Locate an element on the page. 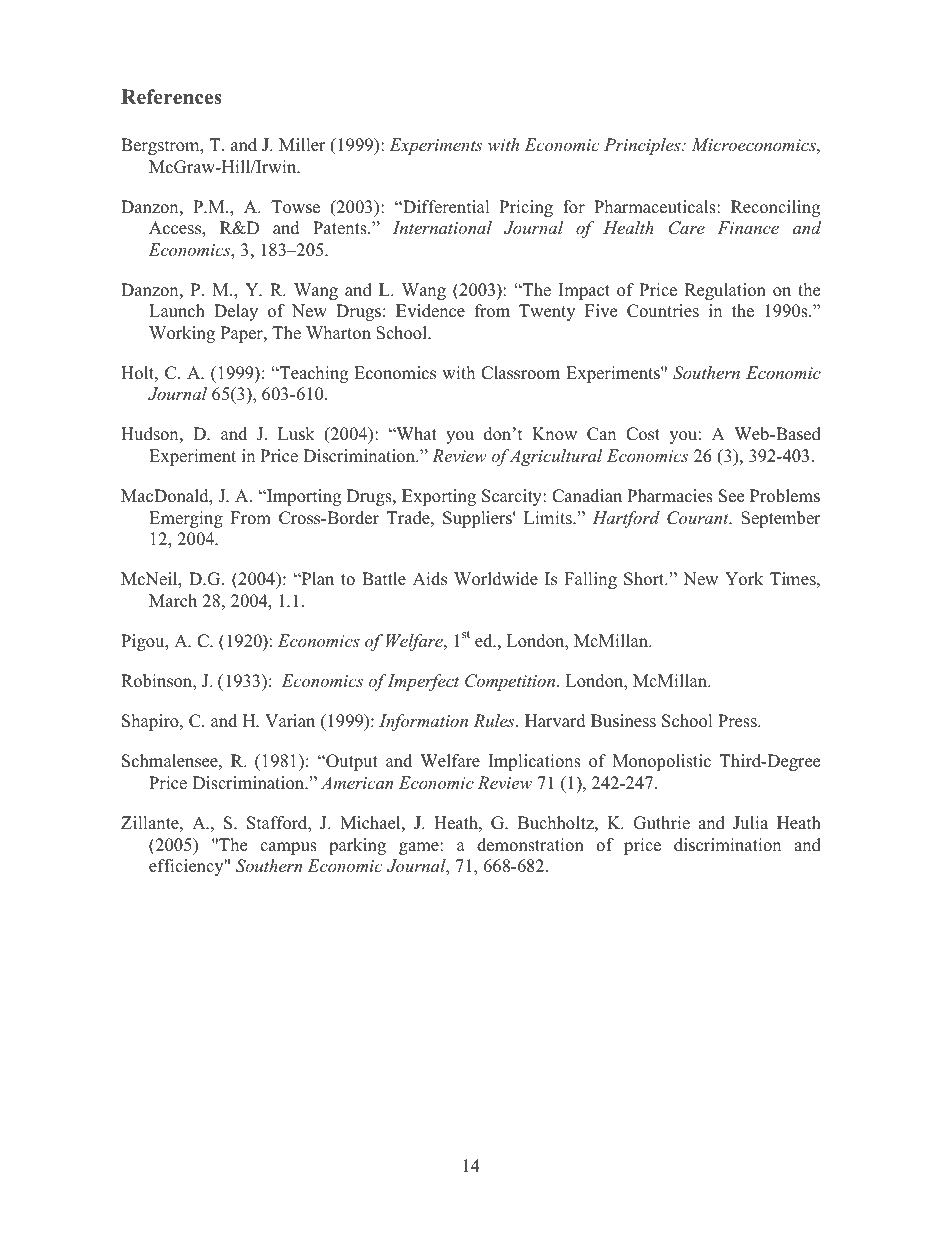 This image has width=952, height=1233. Julia is located at coordinates (750, 823).
